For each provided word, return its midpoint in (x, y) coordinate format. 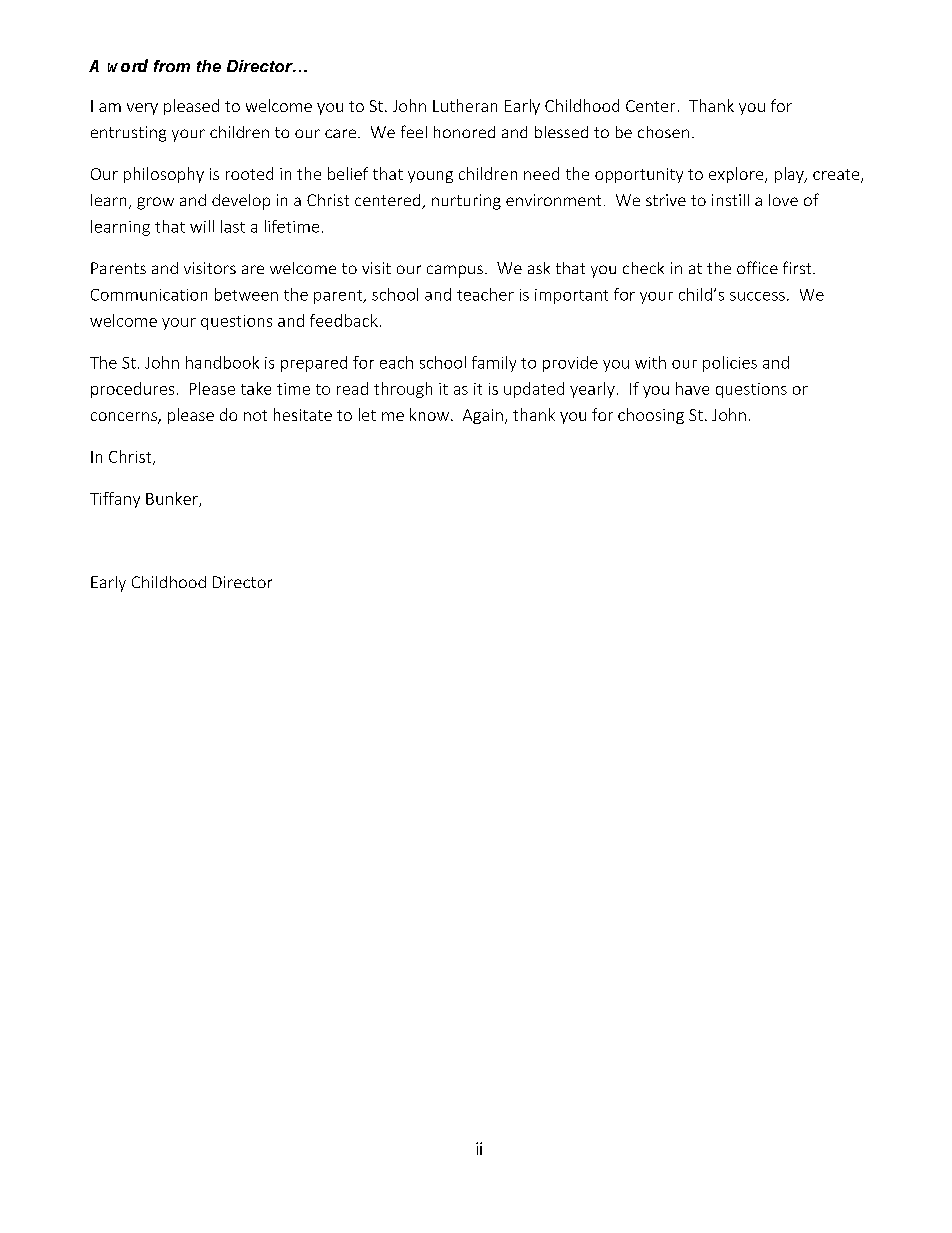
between (246, 294)
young (430, 177)
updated (534, 390)
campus (455, 271)
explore (737, 175)
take (256, 388)
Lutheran (465, 105)
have (692, 388)
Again (483, 416)
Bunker (173, 499)
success (757, 296)
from (172, 66)
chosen (663, 132)
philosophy (164, 175)
